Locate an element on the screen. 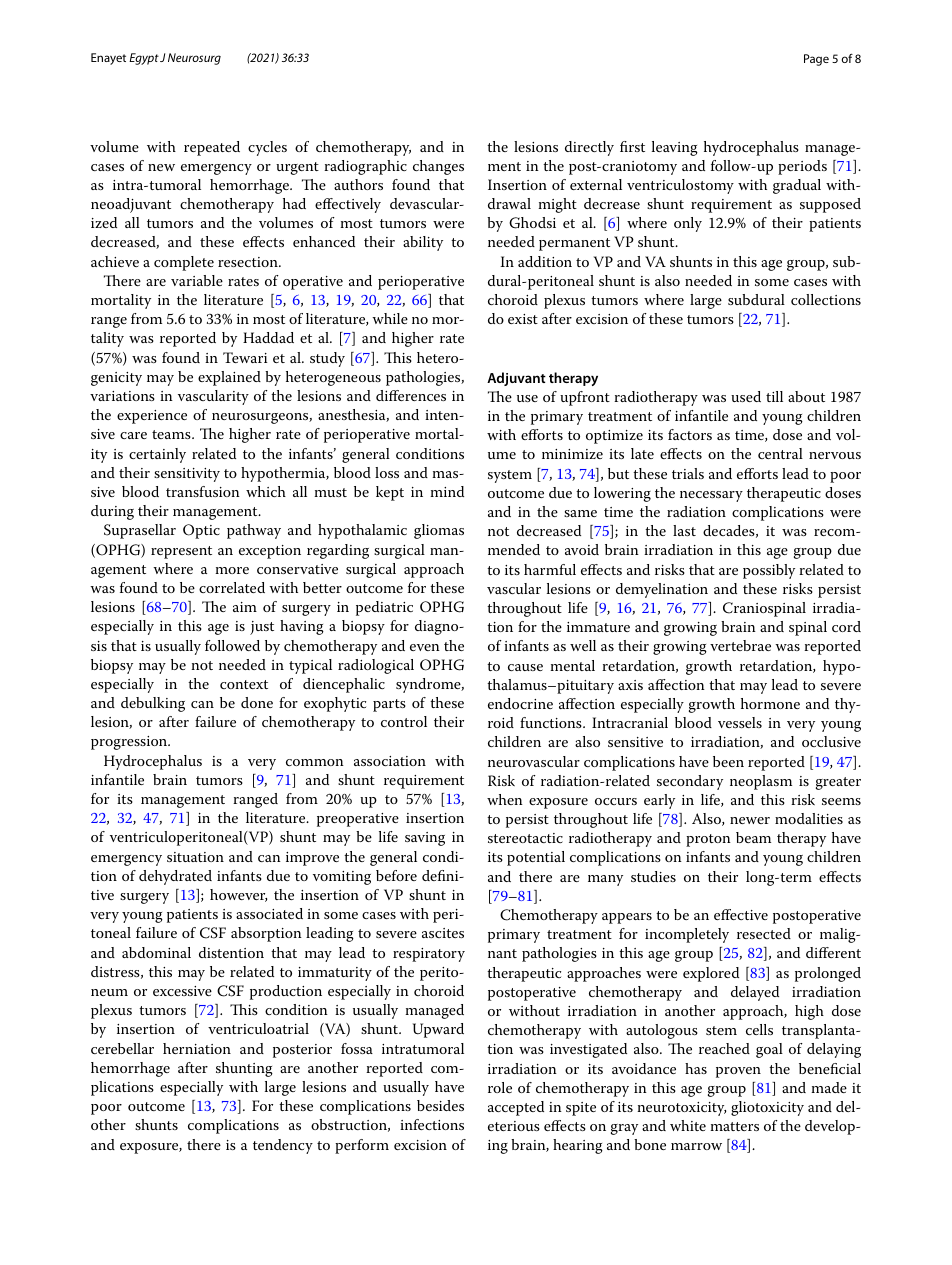  Page is located at coordinates (816, 60).
